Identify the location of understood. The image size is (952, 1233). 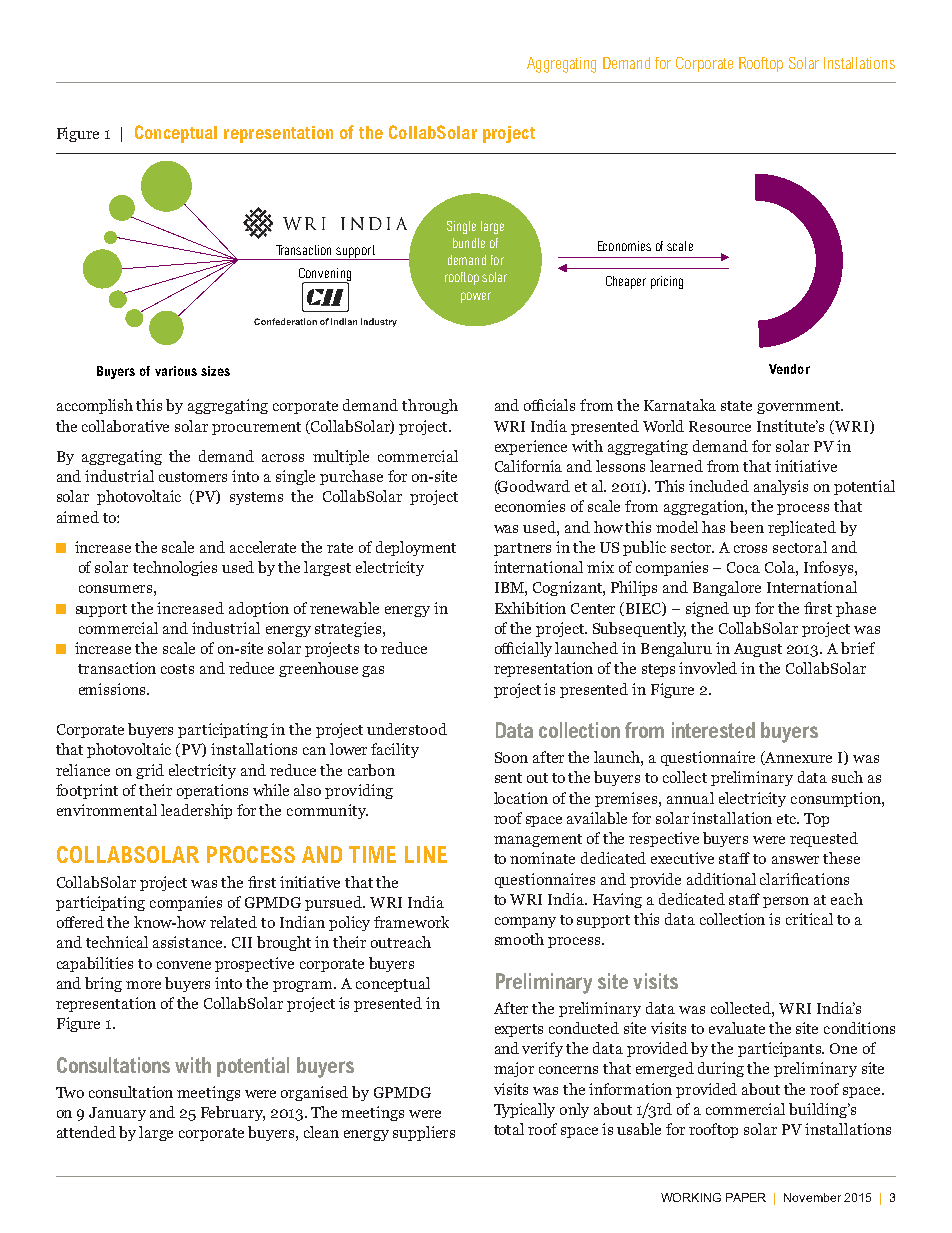
(407, 729).
